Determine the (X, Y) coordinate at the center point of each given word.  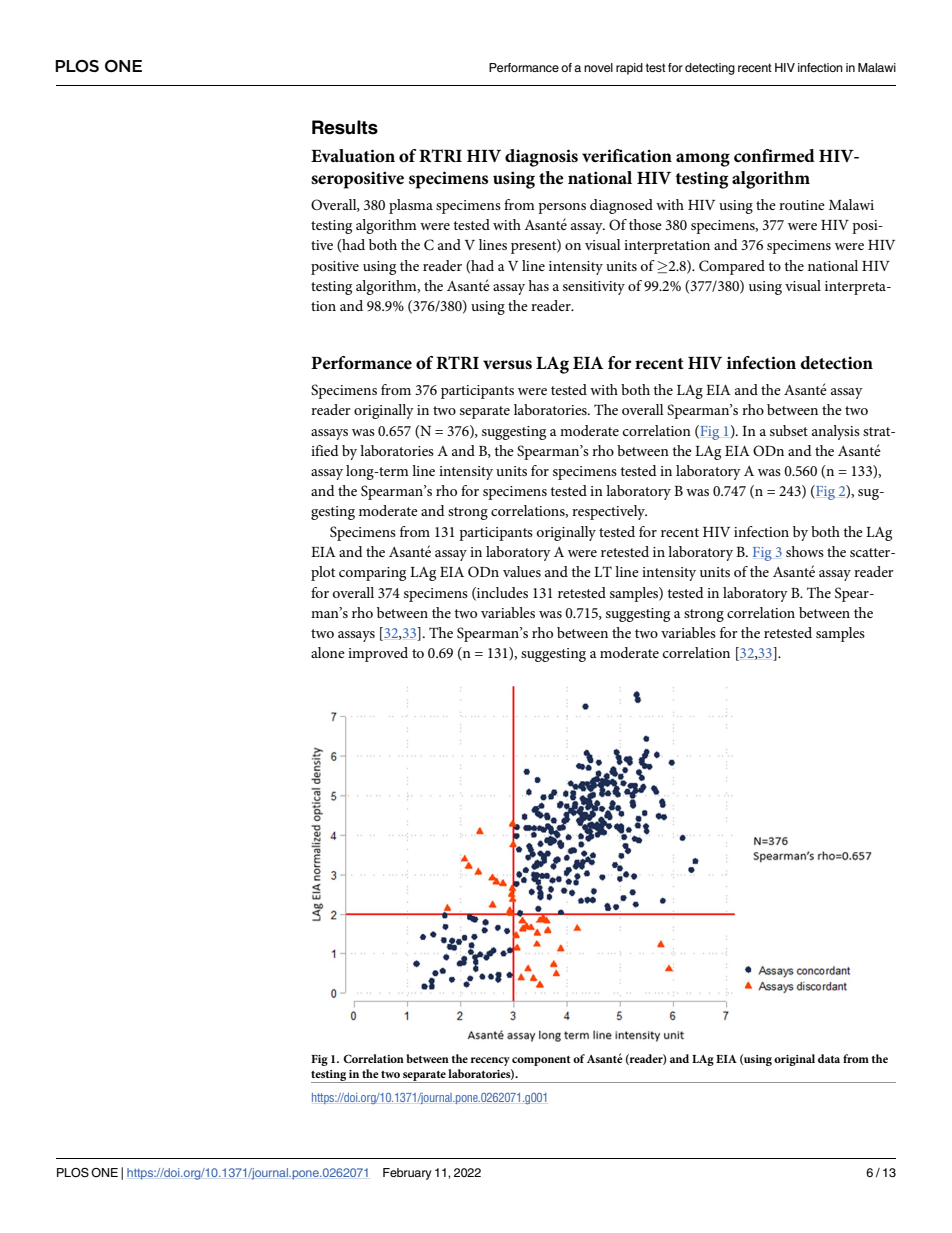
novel (598, 67)
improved (378, 654)
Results (345, 127)
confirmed (774, 155)
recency (490, 1061)
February (407, 1174)
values (522, 571)
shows (805, 551)
